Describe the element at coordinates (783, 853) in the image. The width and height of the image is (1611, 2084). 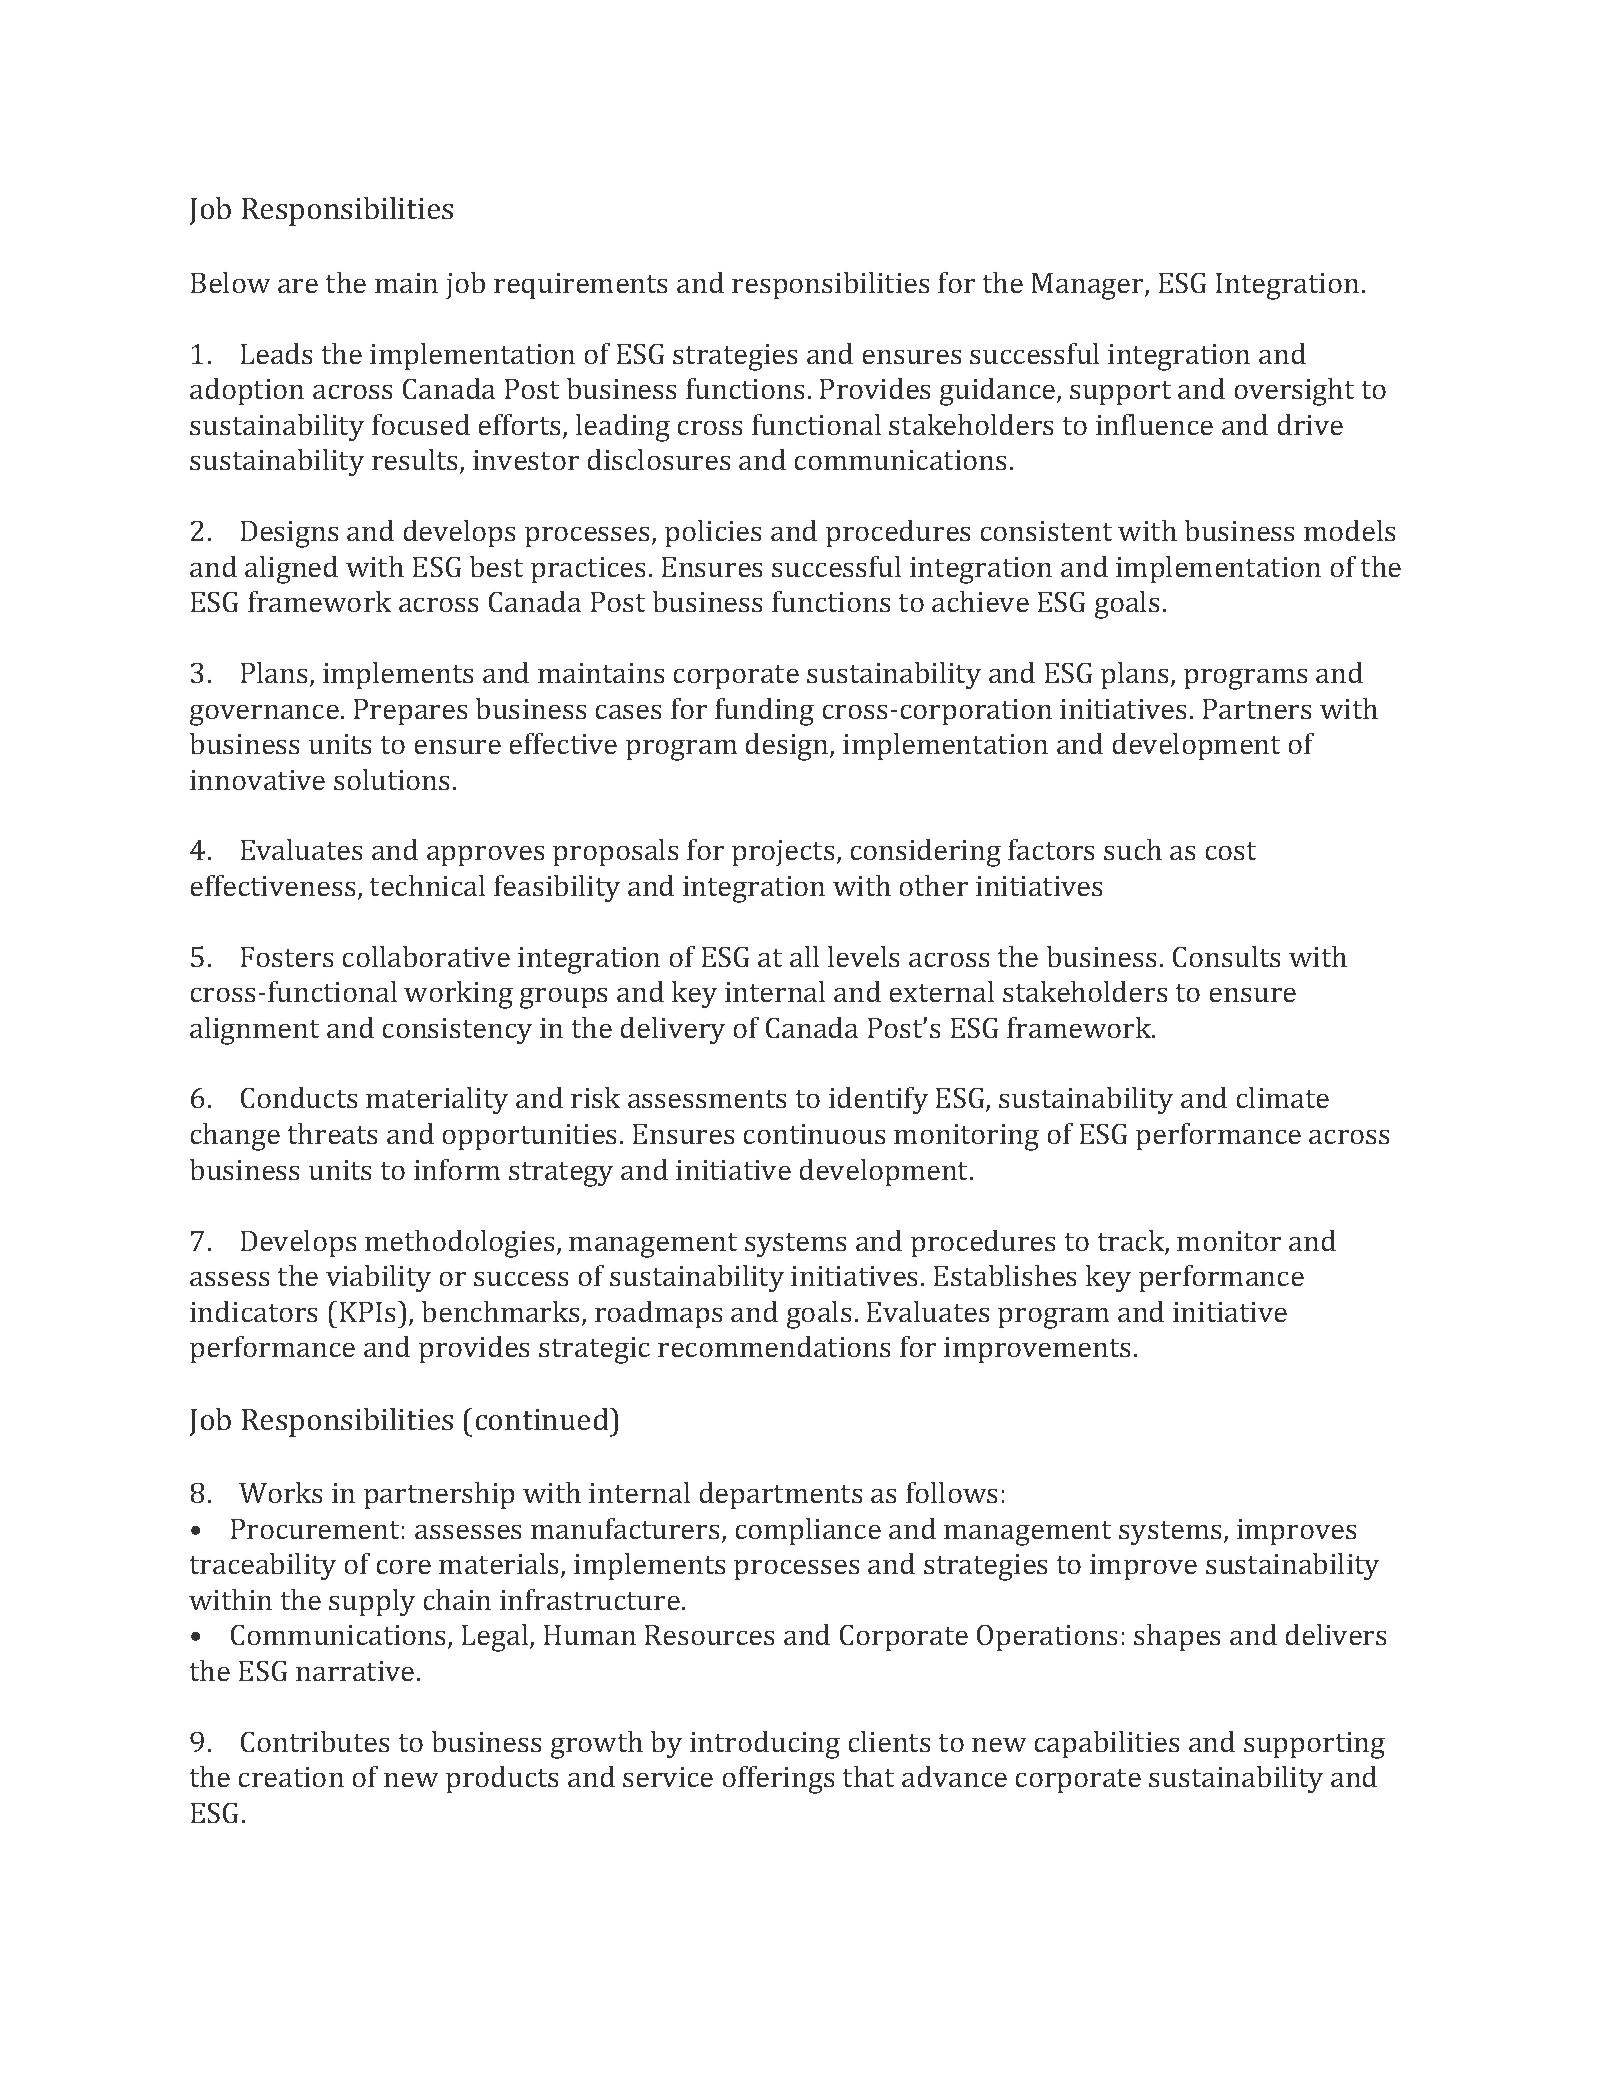
I see `projects` at that location.
